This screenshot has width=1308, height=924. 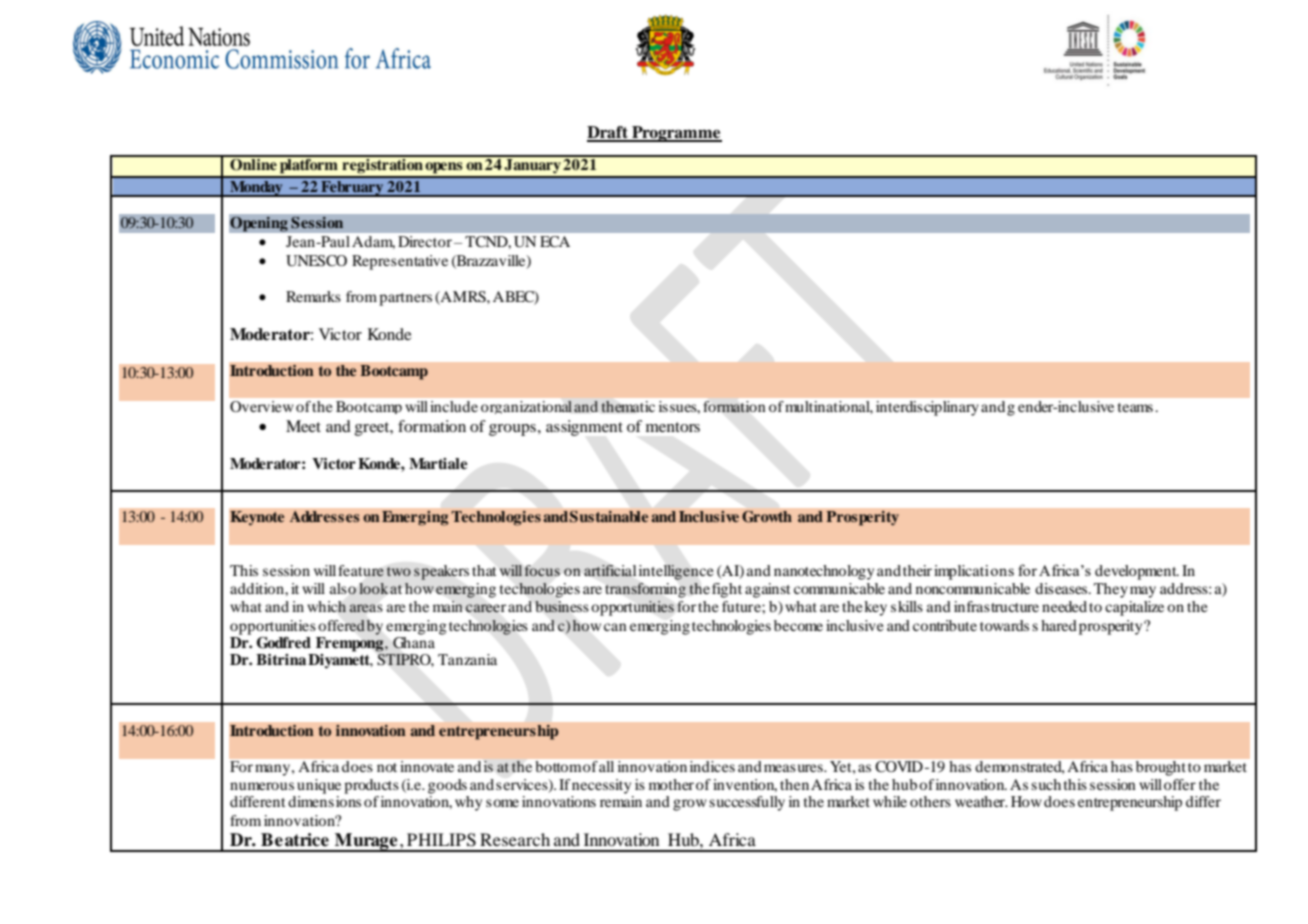 I want to click on teams, so click(x=1135, y=407).
